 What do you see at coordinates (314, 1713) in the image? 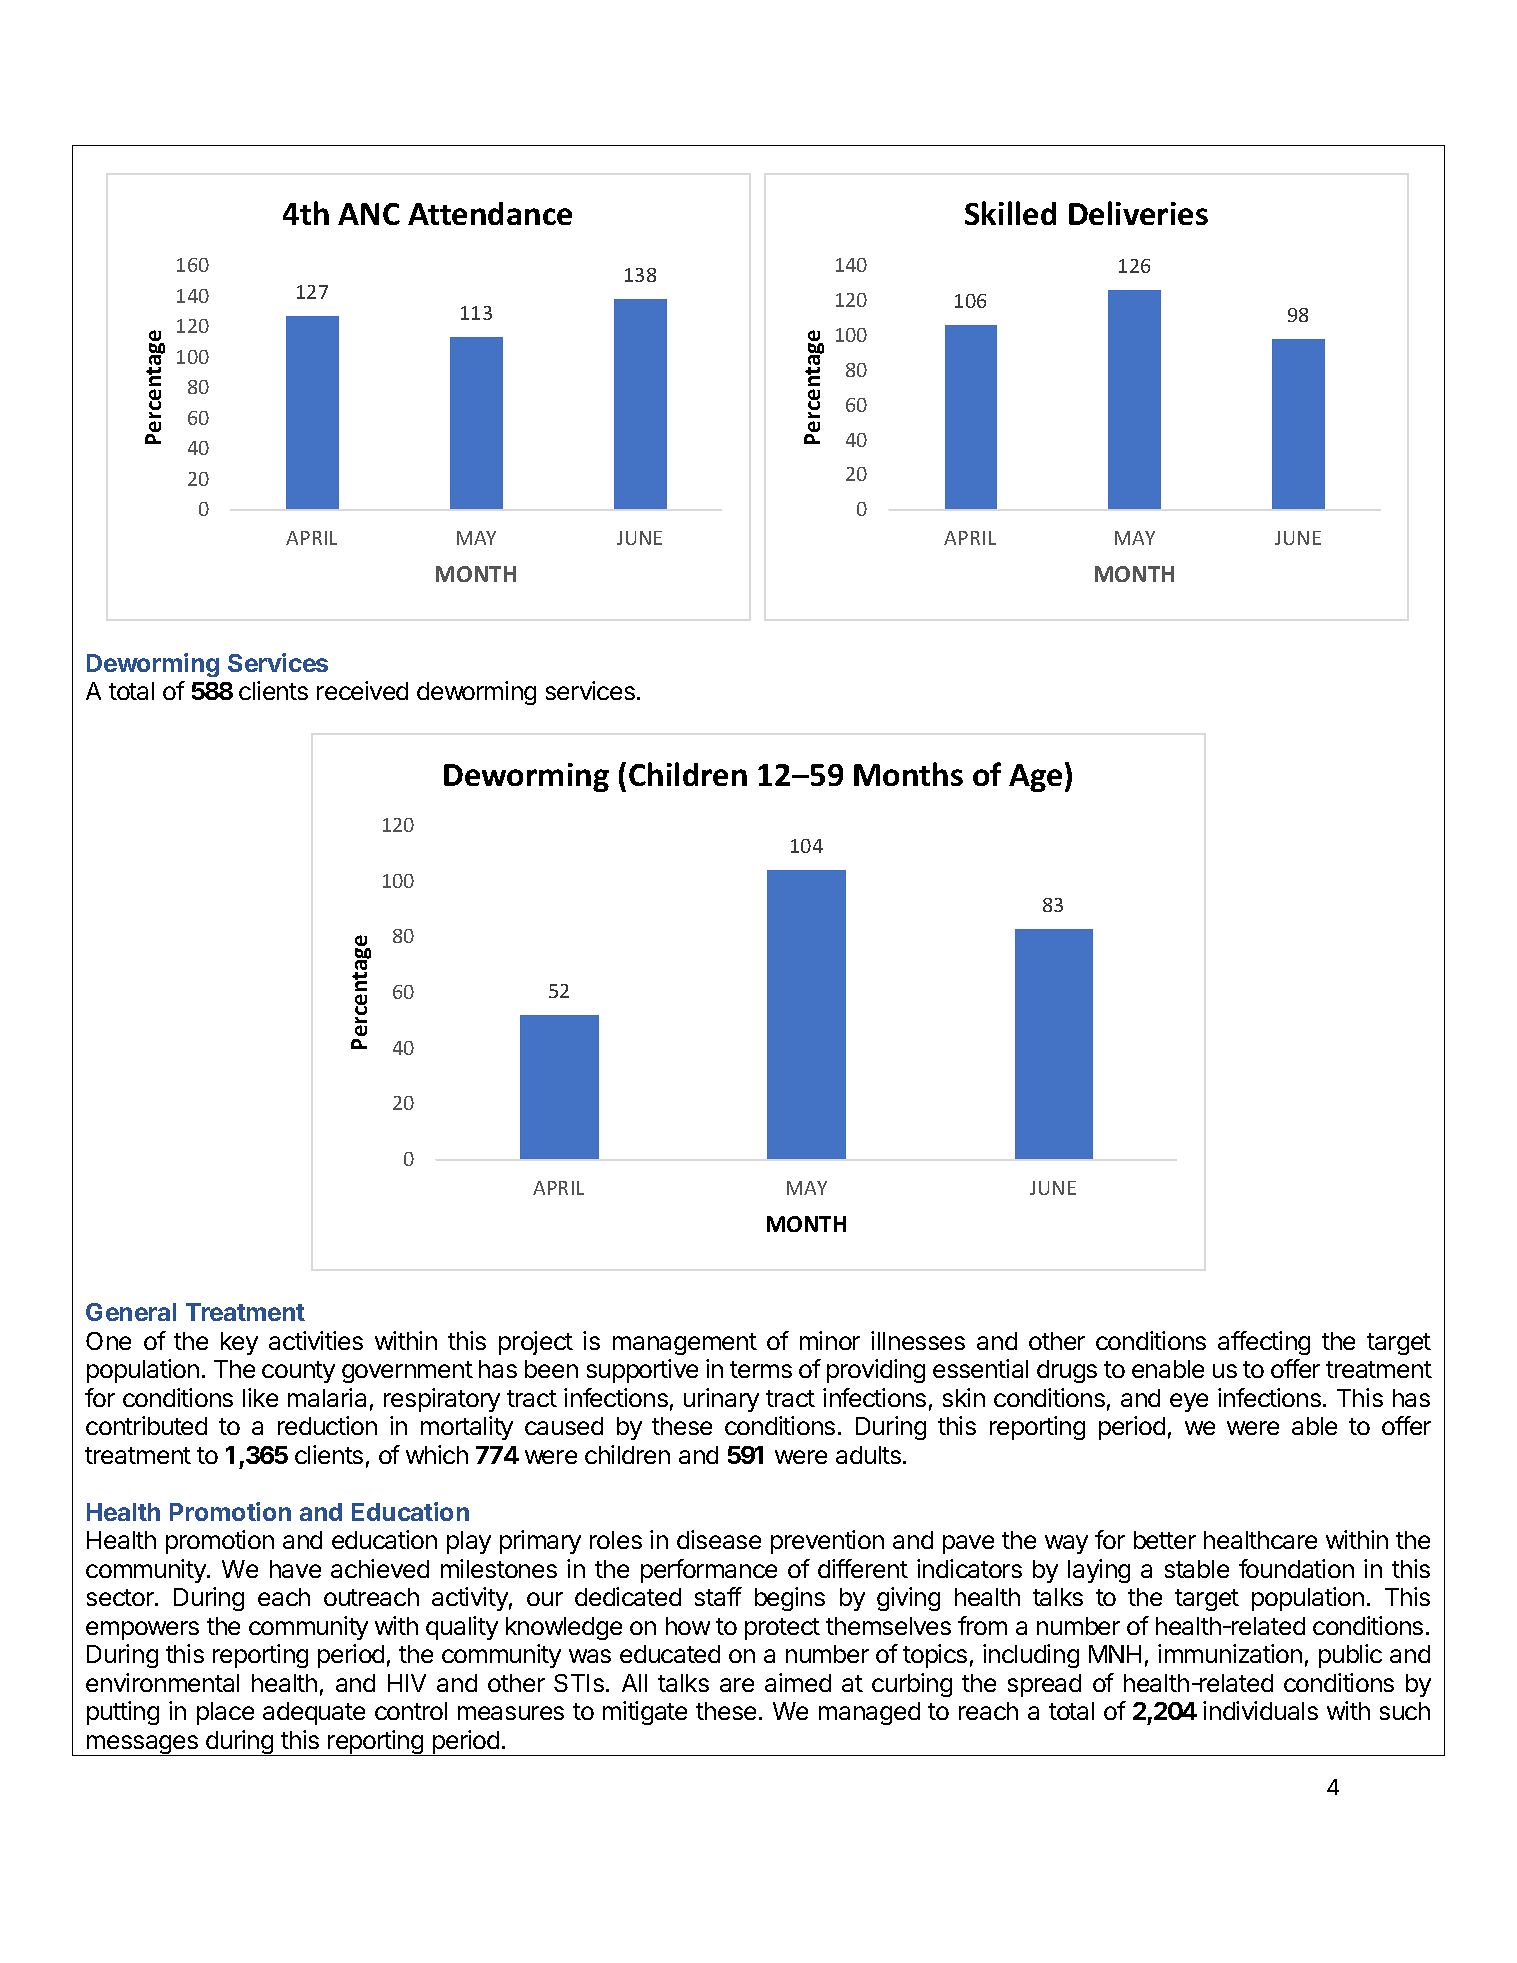
I see `adequate` at bounding box center [314, 1713].
